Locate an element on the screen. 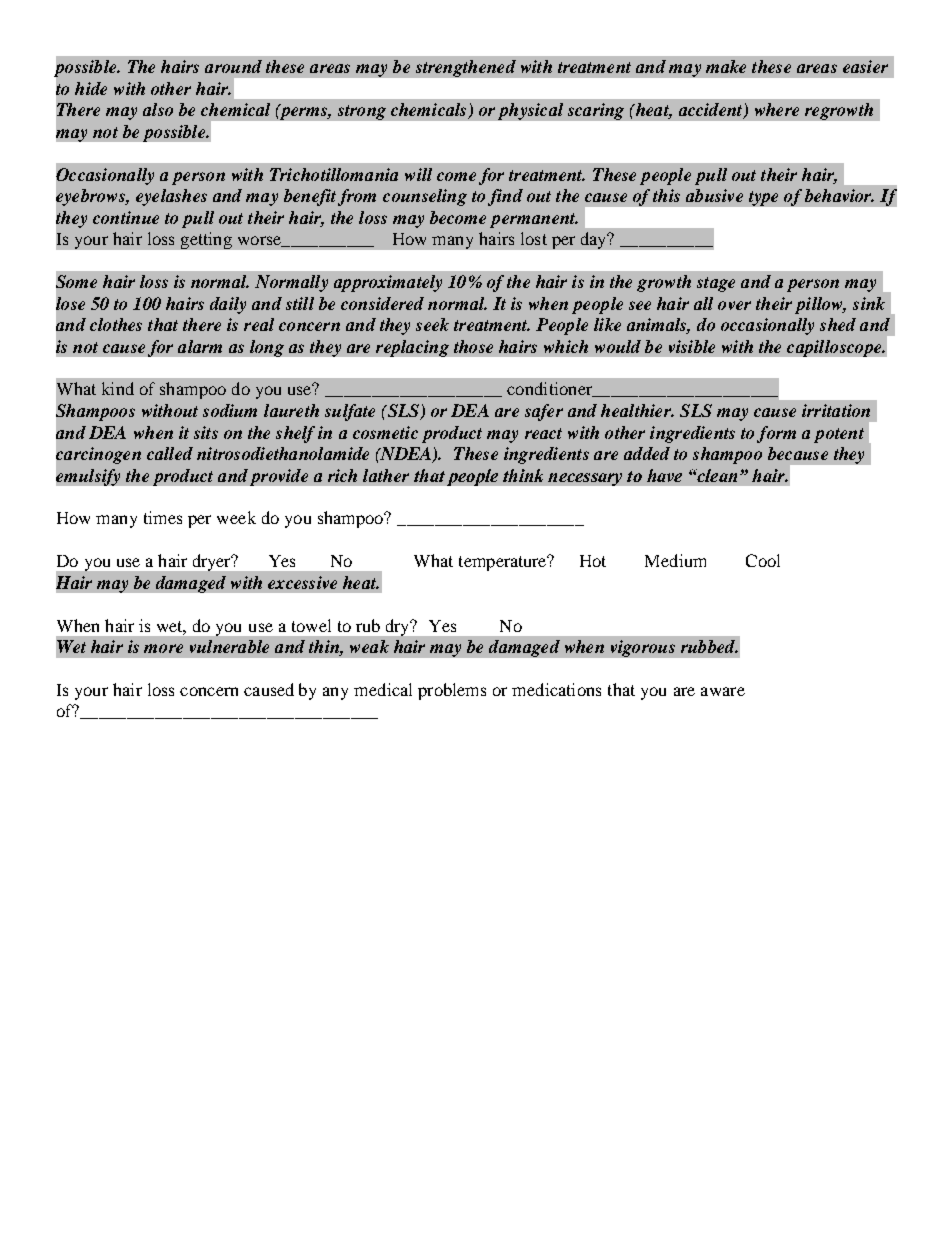 The height and width of the screenshot is (1233, 952). approximately is located at coordinates (388, 283).
